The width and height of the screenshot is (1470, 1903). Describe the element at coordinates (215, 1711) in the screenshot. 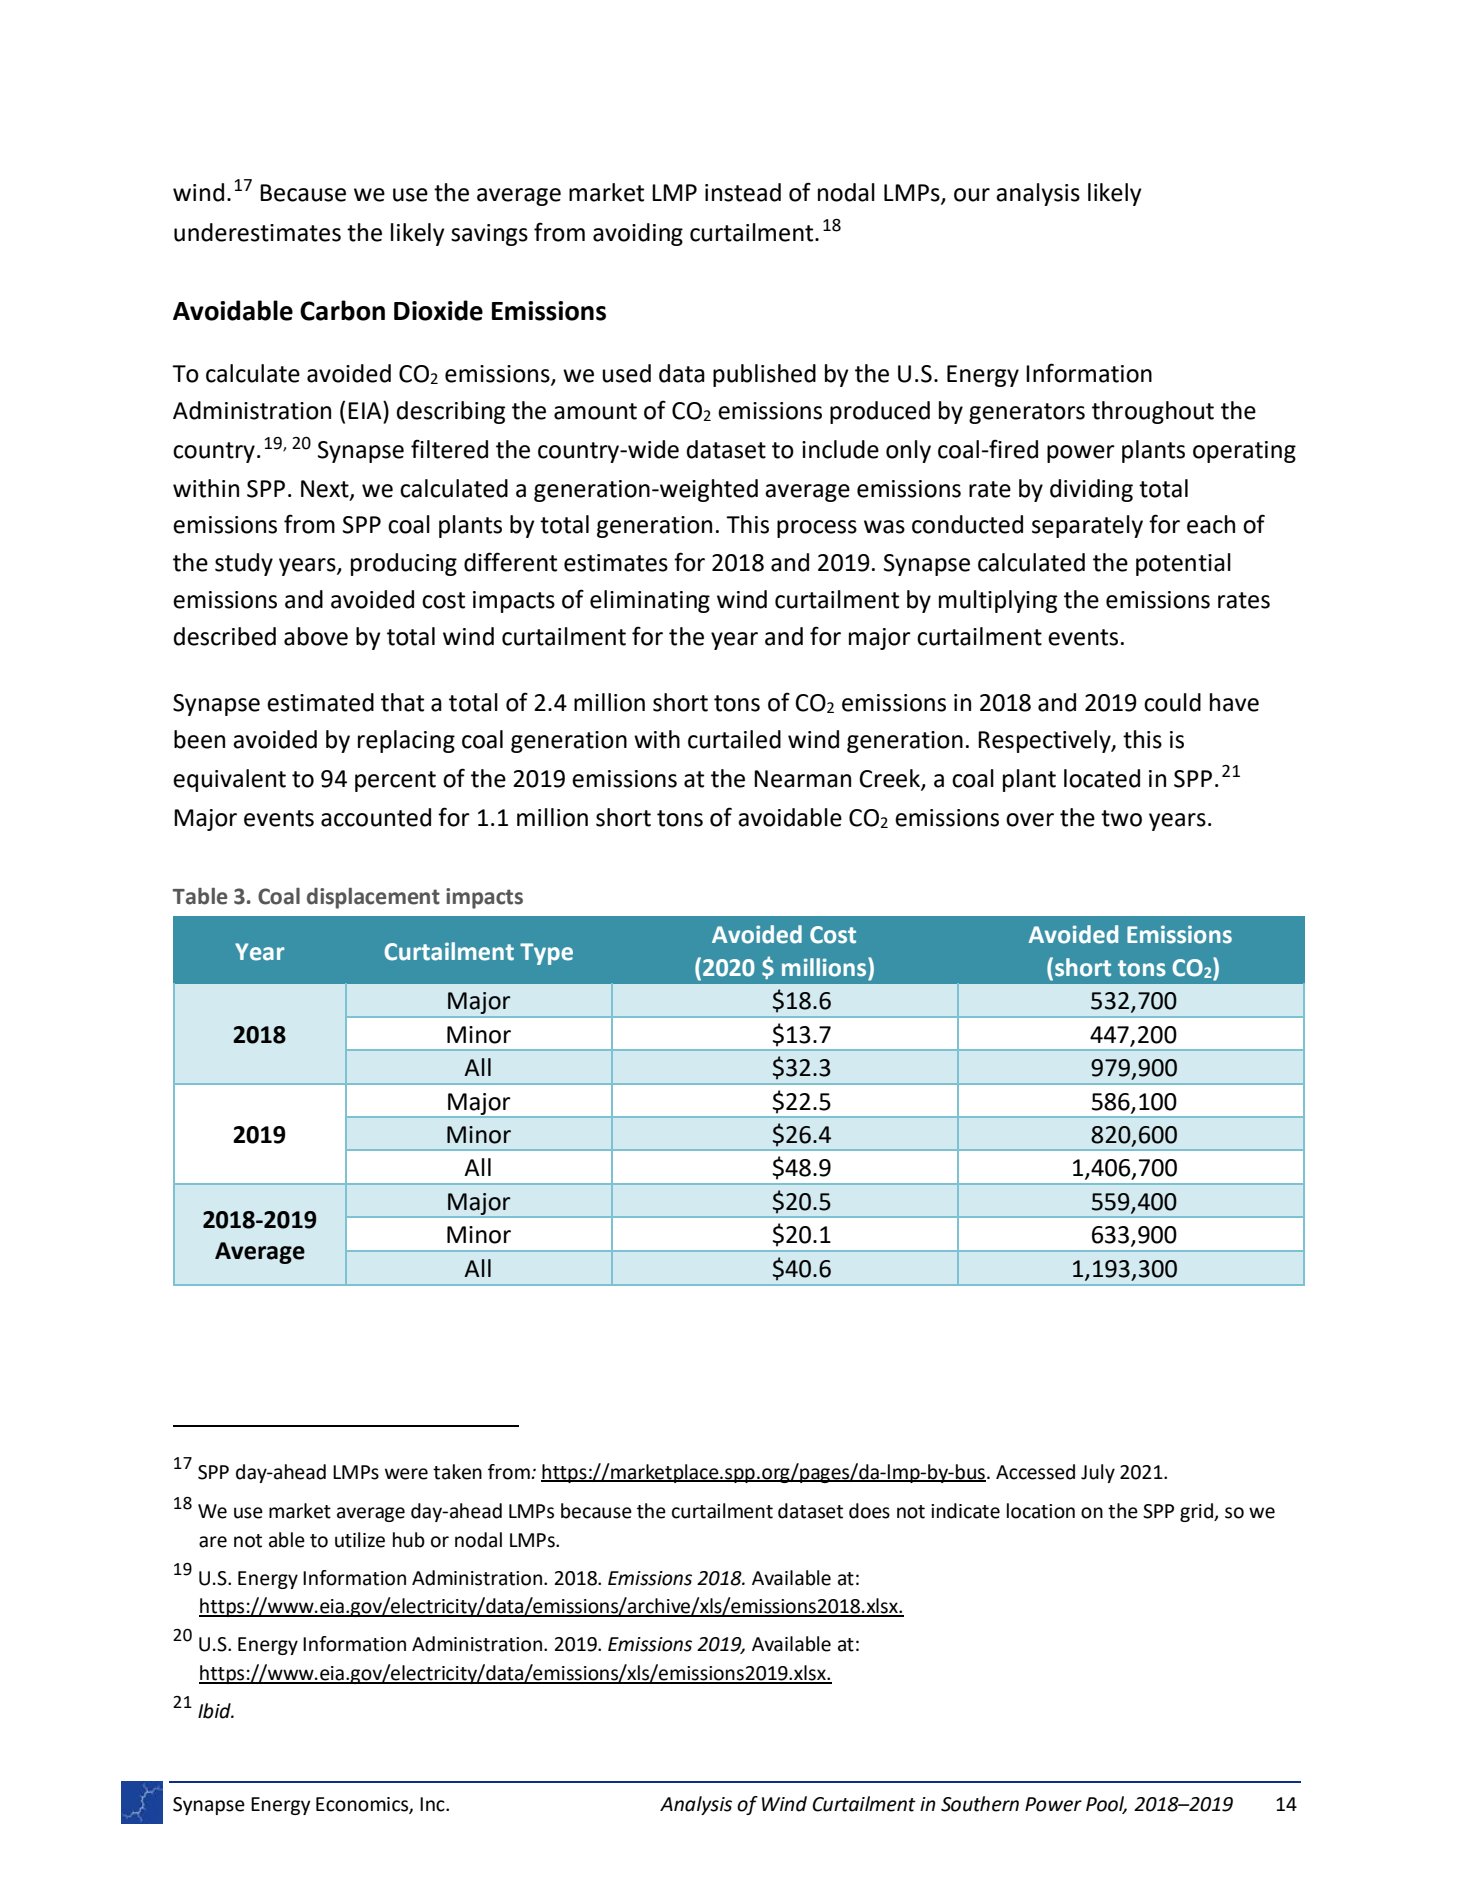

I see `Ibid` at that location.
